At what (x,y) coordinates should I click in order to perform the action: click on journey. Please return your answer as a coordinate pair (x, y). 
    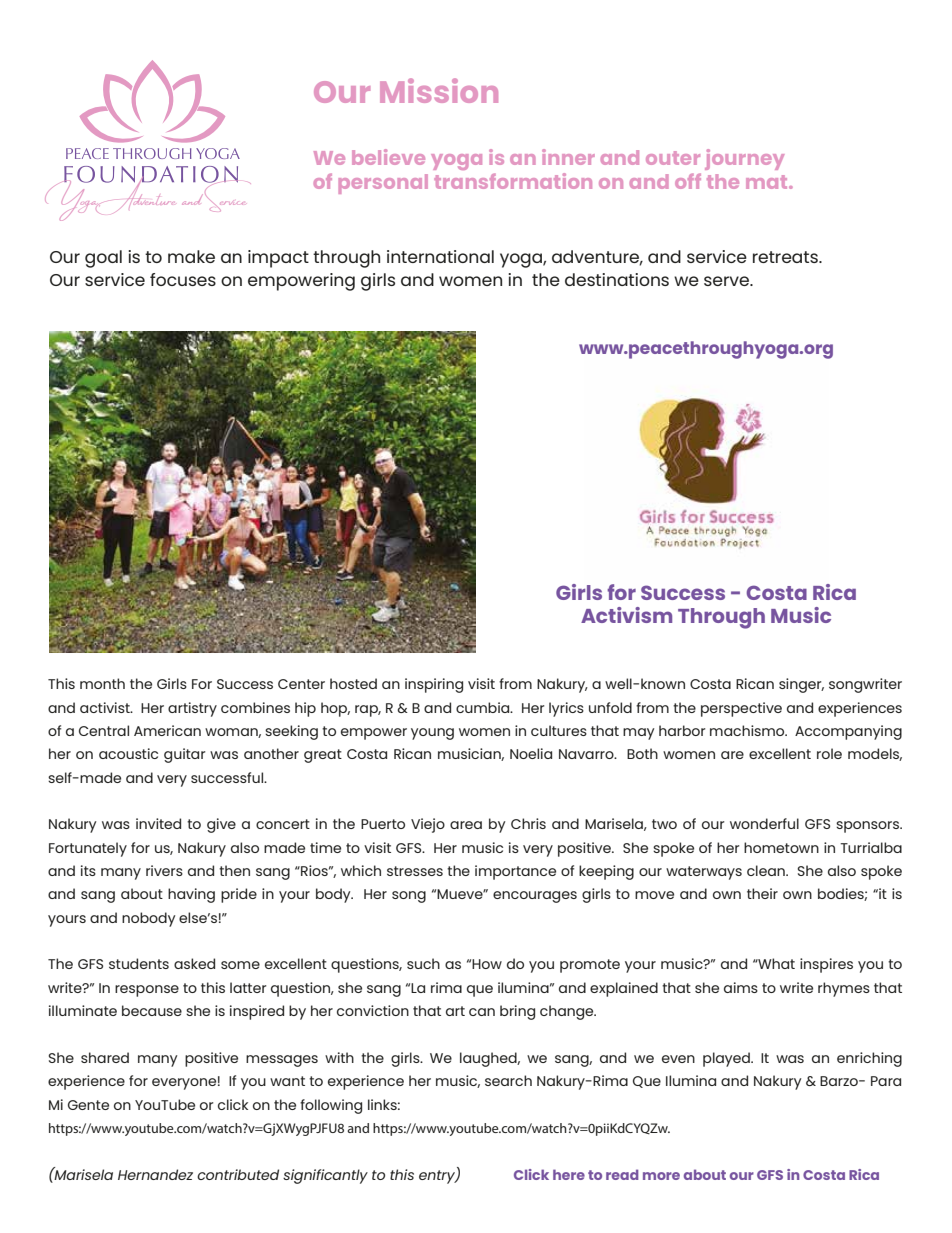
    Looking at the image, I should click on (744, 159).
